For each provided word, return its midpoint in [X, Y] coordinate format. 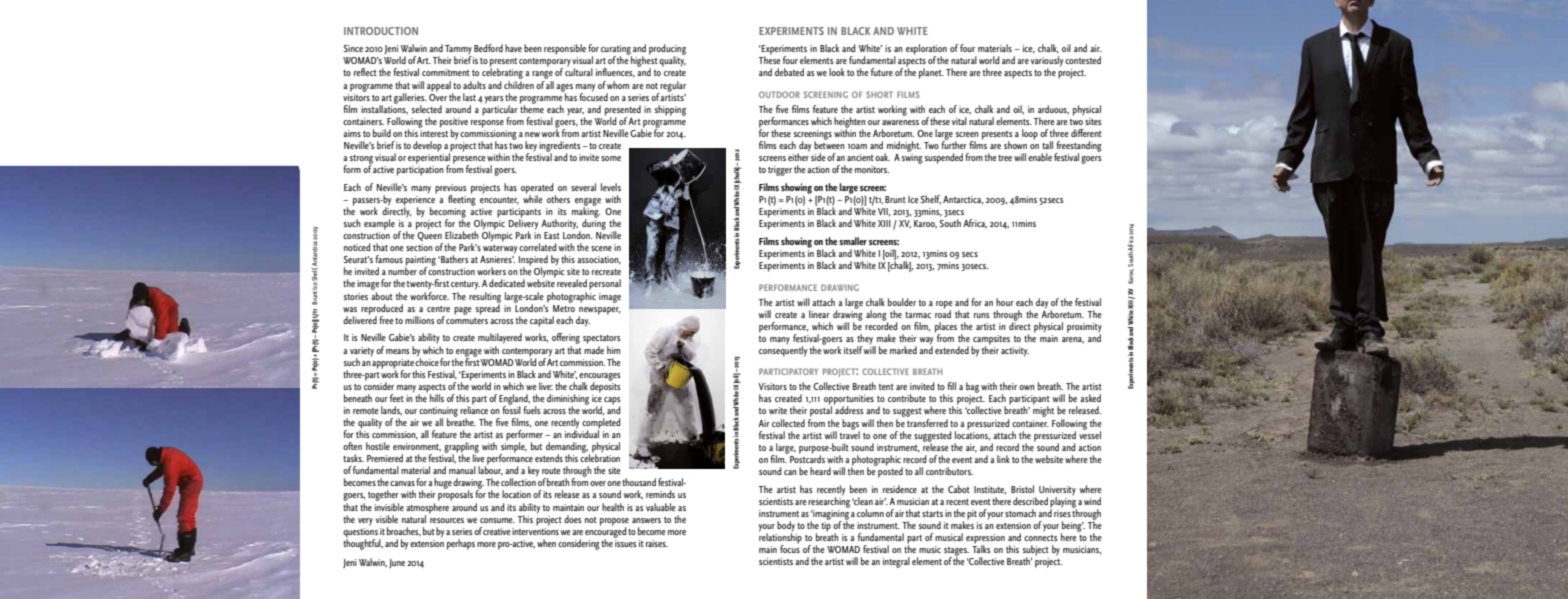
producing [667, 50]
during [593, 224]
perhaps [461, 544]
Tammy [458, 51]
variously [1047, 62]
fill [951, 386]
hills [437, 398]
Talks [981, 548]
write [778, 410]
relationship [780, 538]
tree [1005, 158]
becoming [448, 213]
